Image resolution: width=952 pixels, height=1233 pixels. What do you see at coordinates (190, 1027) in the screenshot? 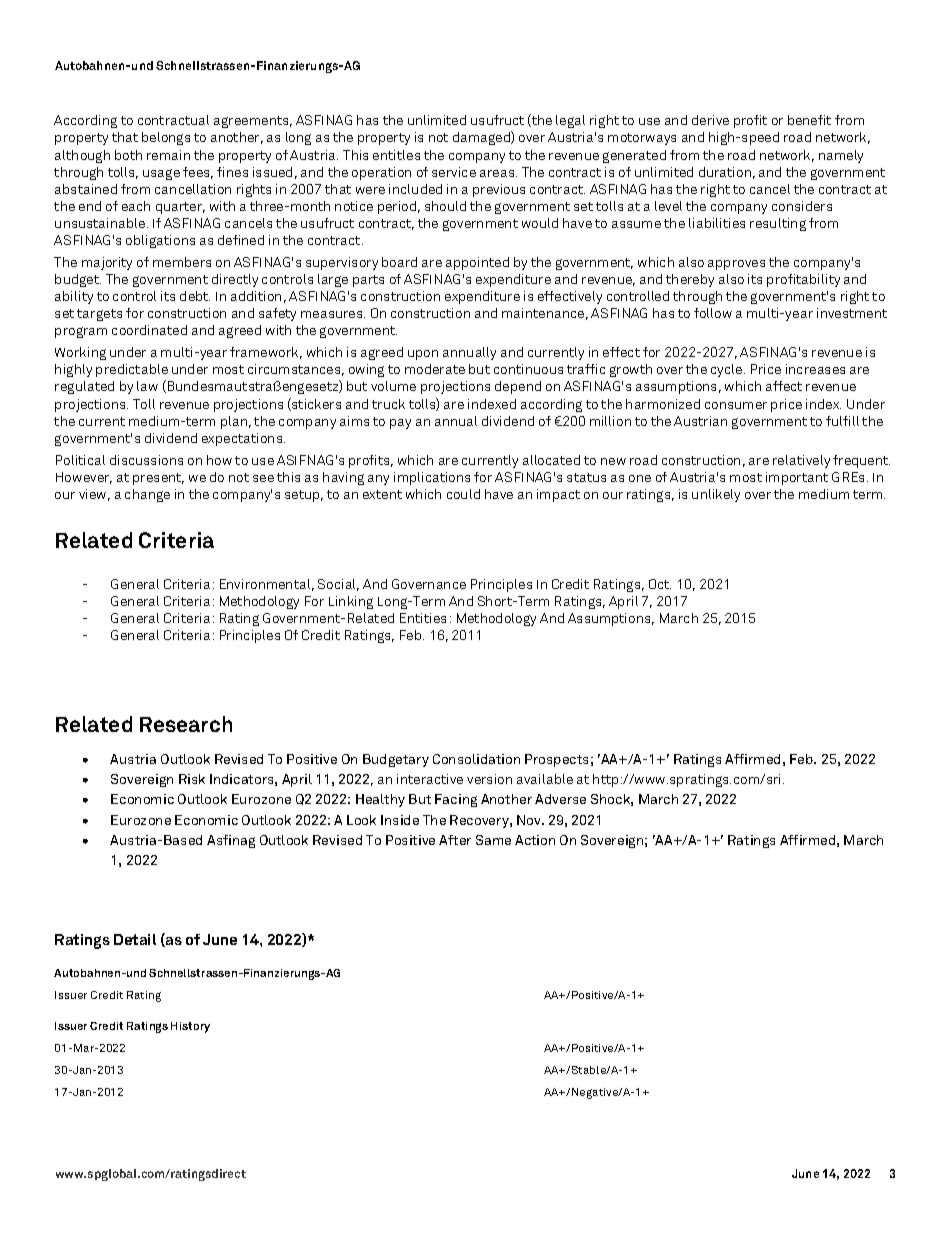
I see `History` at bounding box center [190, 1027].
